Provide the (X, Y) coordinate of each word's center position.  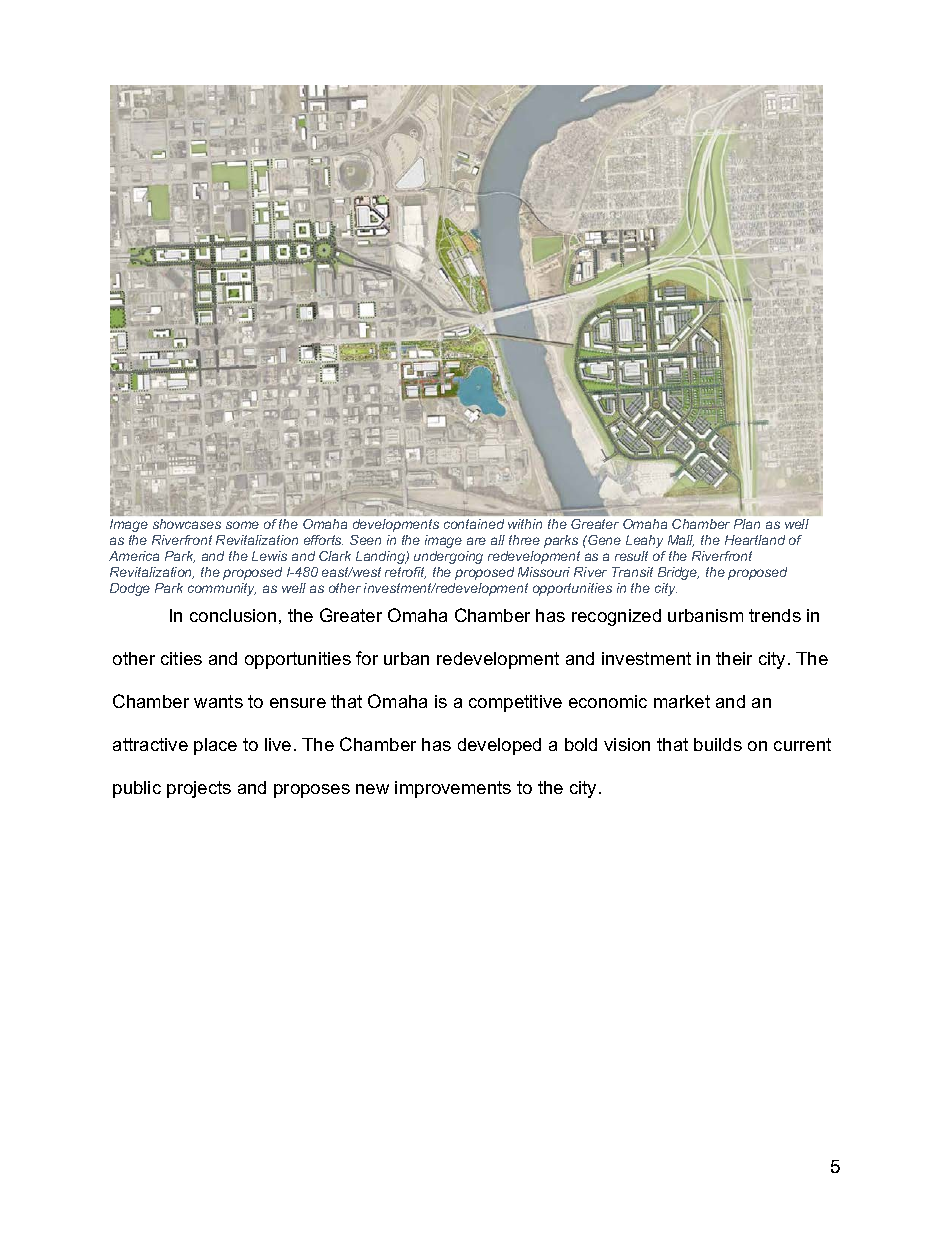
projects (199, 789)
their (734, 658)
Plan (747, 524)
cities (181, 658)
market (682, 701)
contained (474, 524)
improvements (453, 789)
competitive (515, 703)
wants (218, 701)
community (222, 589)
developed (499, 746)
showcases (187, 524)
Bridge (678, 573)
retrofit (405, 573)
